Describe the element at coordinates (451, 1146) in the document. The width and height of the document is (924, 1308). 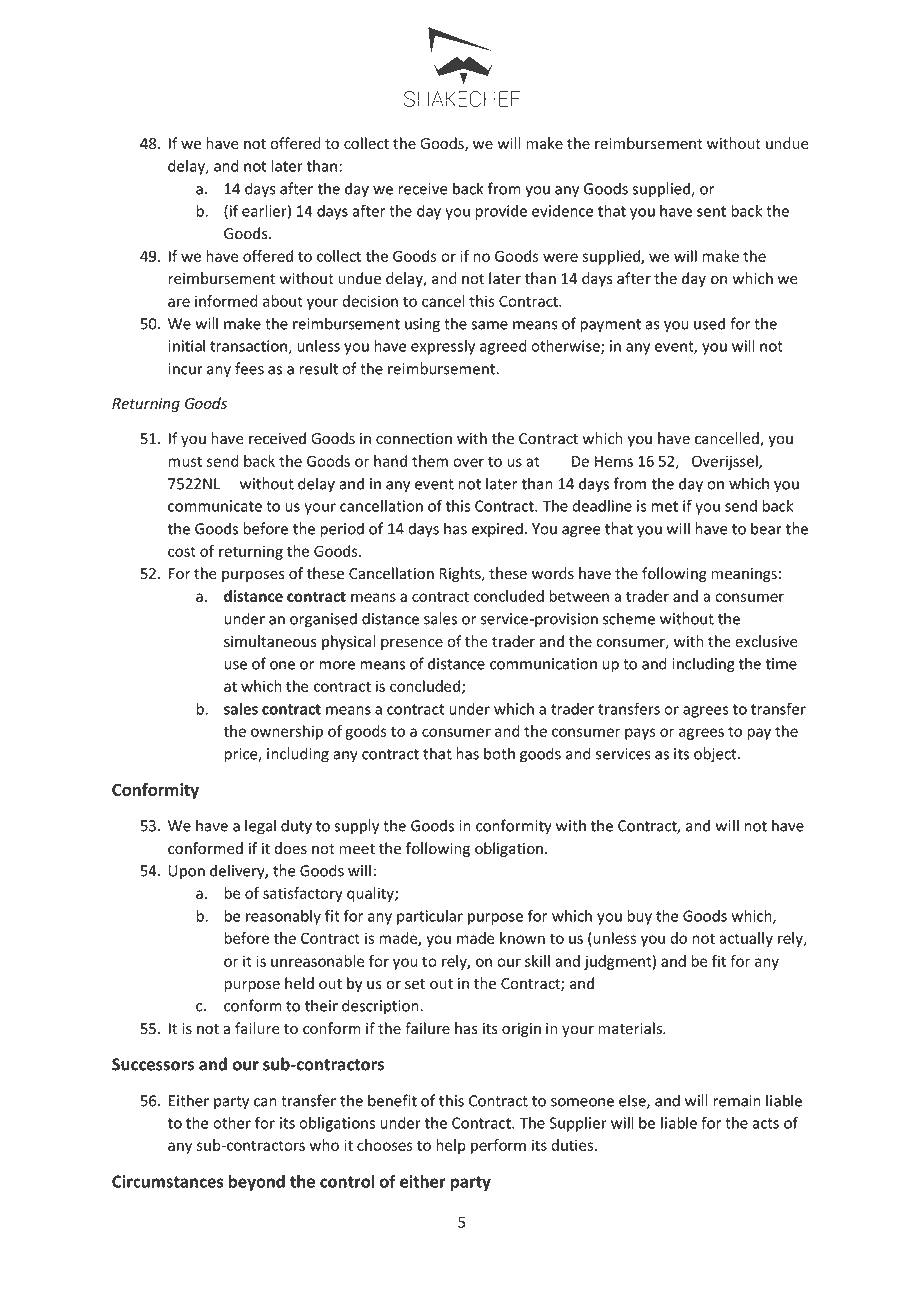
I see `help` at that location.
